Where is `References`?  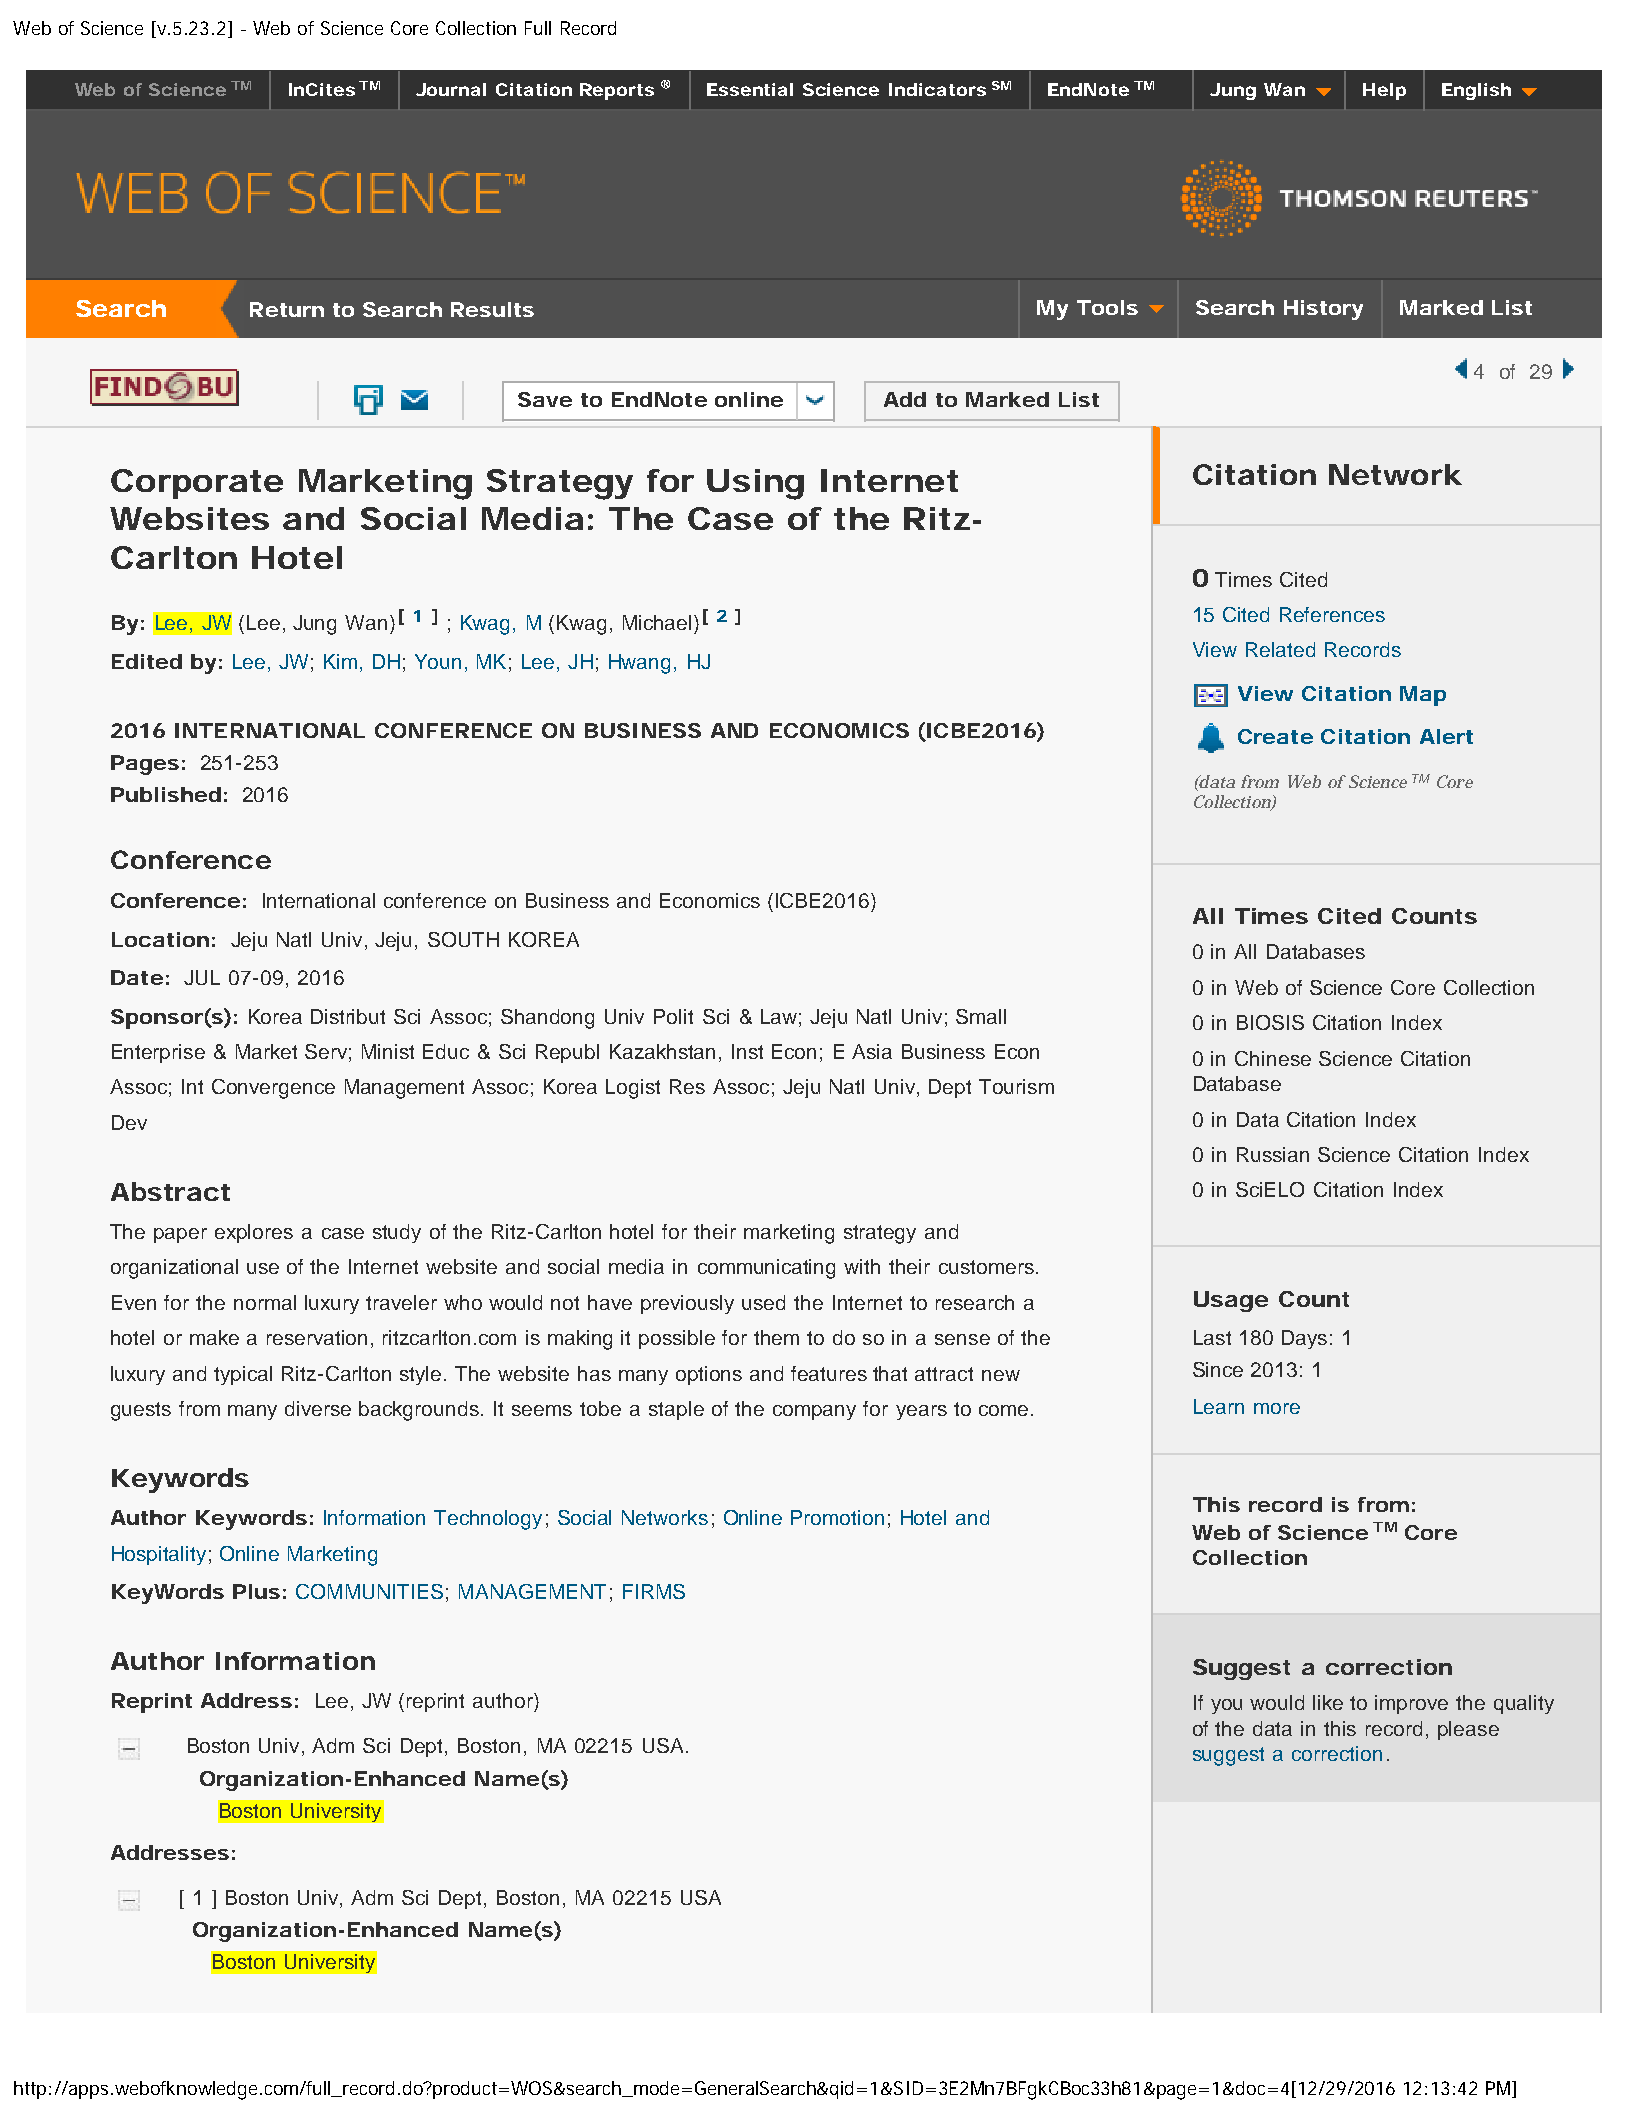
References is located at coordinates (1332, 614).
